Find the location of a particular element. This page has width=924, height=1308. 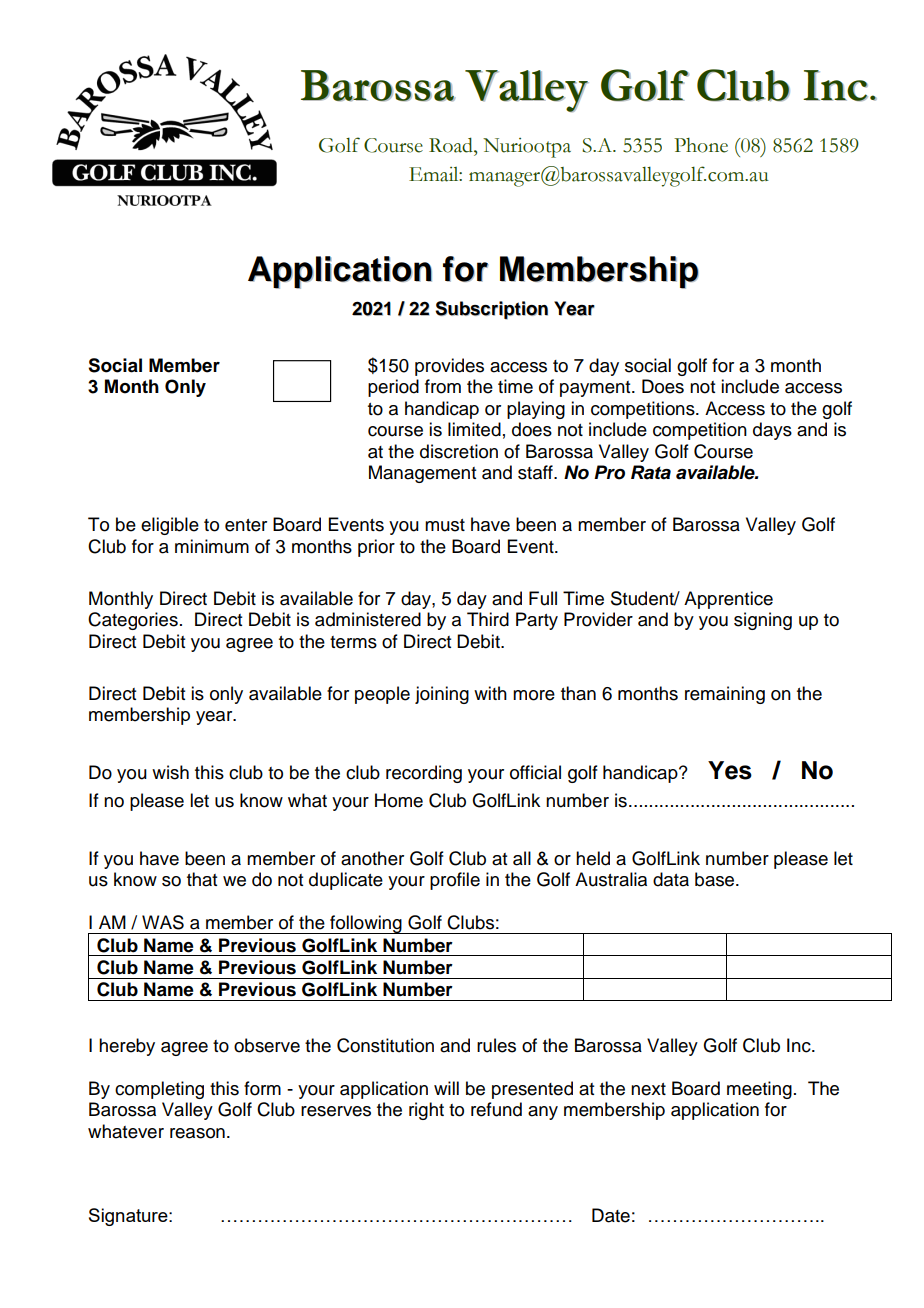

Phone is located at coordinates (701, 145).
